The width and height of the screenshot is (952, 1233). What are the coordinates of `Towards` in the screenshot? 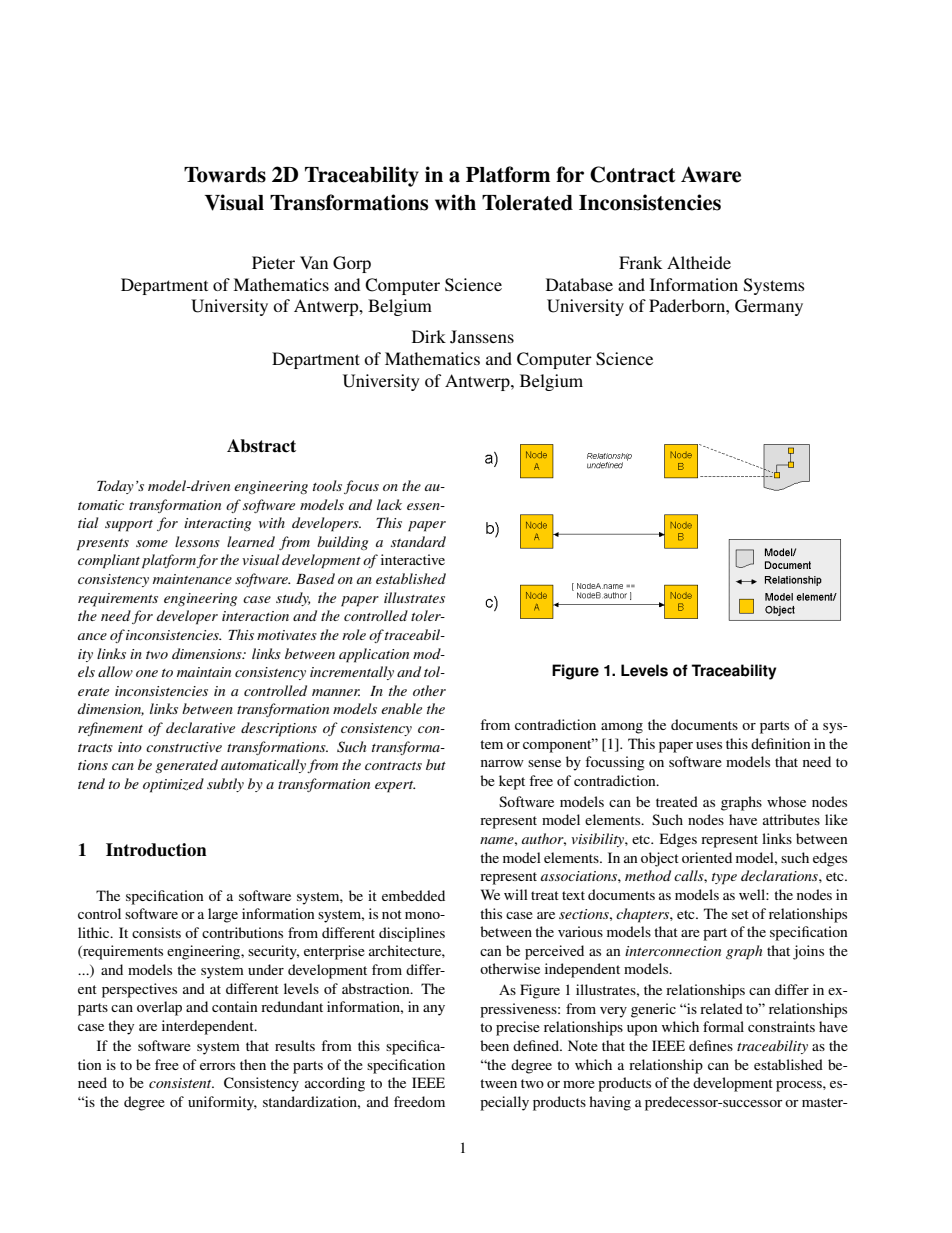 It's located at (225, 175).
